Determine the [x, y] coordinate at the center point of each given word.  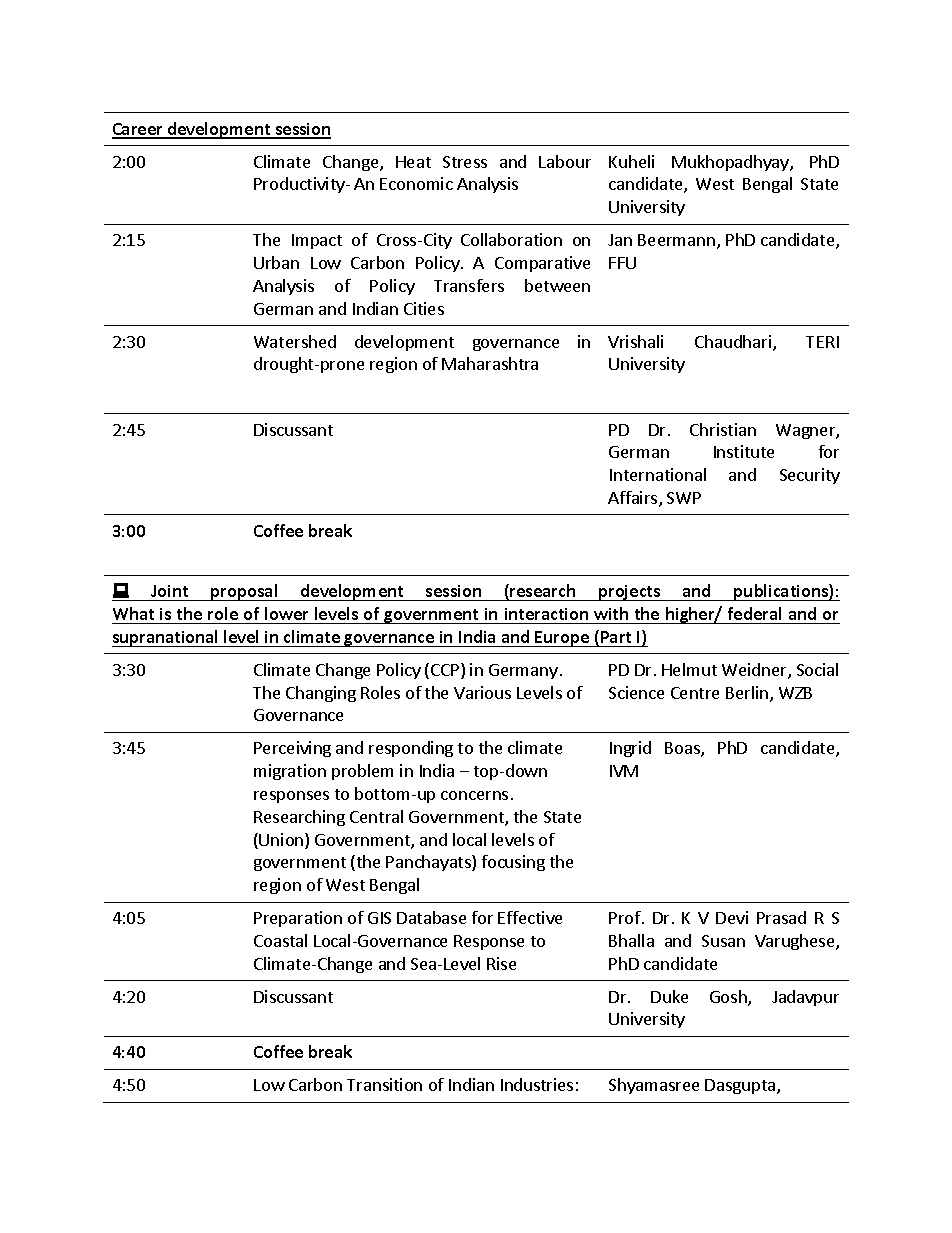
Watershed [295, 341]
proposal [244, 592]
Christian [723, 429]
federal [754, 613]
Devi [732, 917]
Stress [465, 162]
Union [282, 841]
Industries [537, 1084]
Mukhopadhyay [731, 163]
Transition [384, 1084]
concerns [474, 795]
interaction [546, 614]
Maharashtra [490, 363]
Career [138, 130]
